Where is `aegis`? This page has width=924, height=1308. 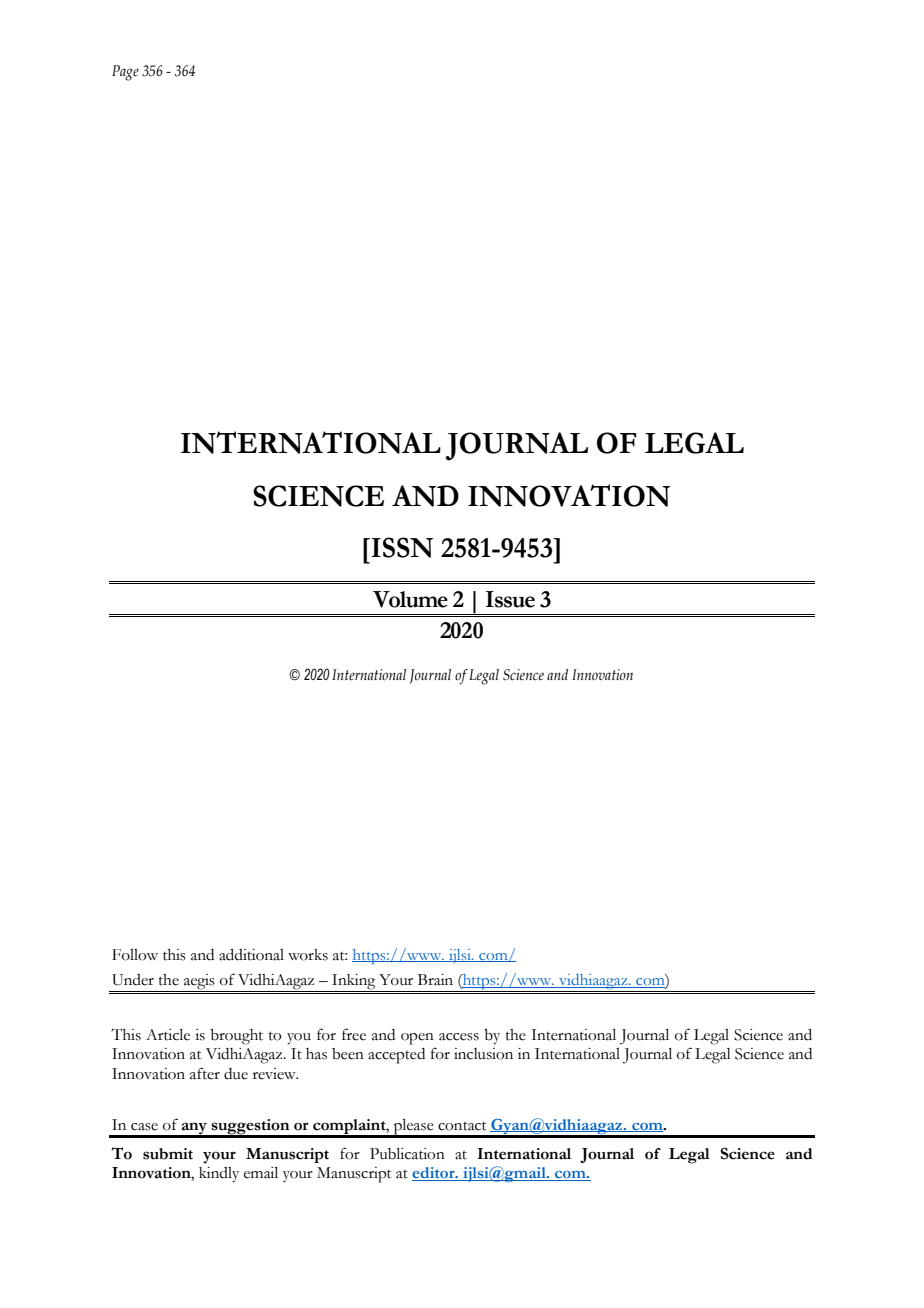 aegis is located at coordinates (199, 983).
